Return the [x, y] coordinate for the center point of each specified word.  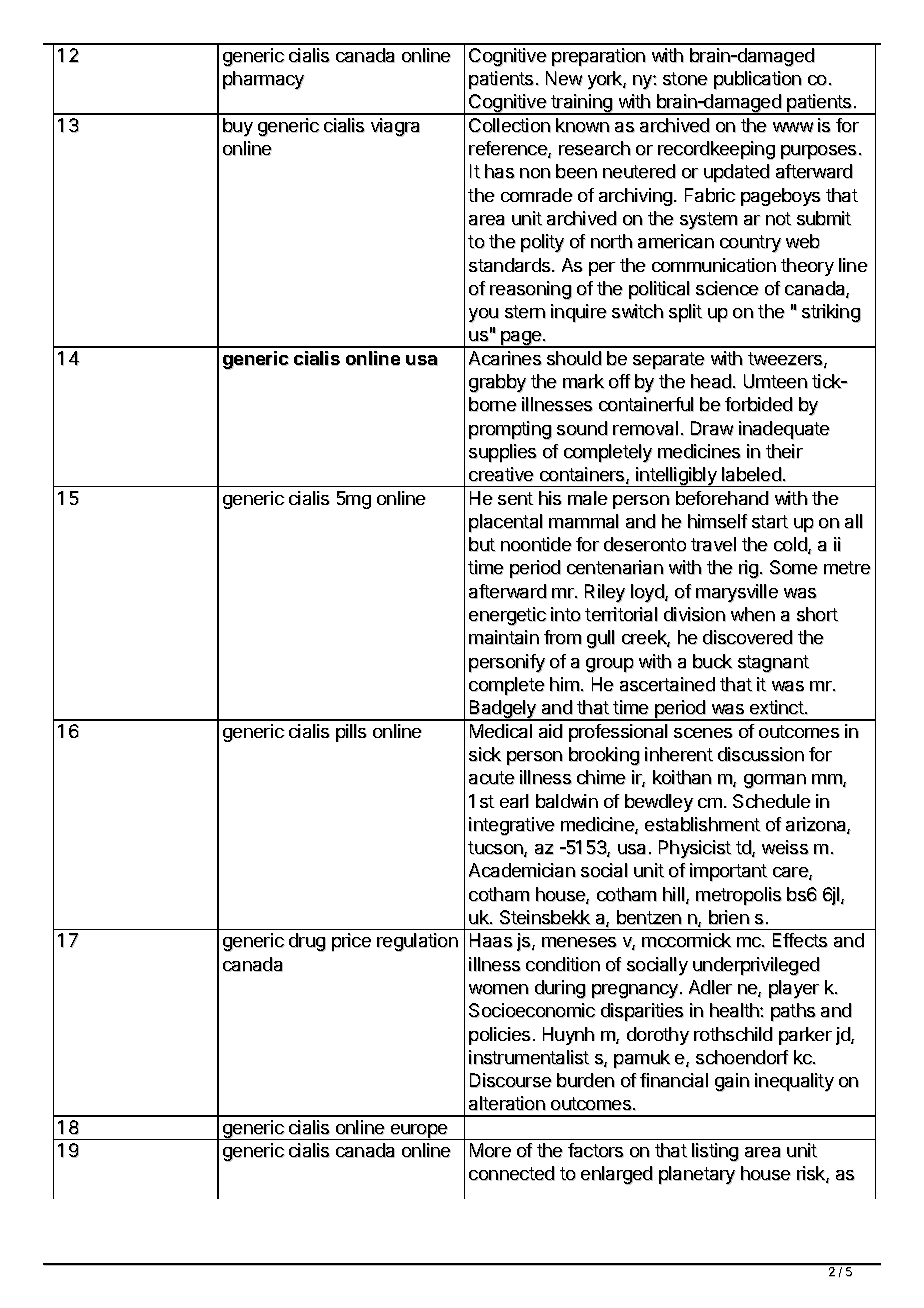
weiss [785, 847]
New [564, 78]
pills [351, 733]
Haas [491, 940]
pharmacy [264, 80]
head [712, 381]
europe [420, 1132]
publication [758, 80]
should [574, 358]
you [484, 315]
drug [307, 942]
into [566, 614]
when [753, 614]
